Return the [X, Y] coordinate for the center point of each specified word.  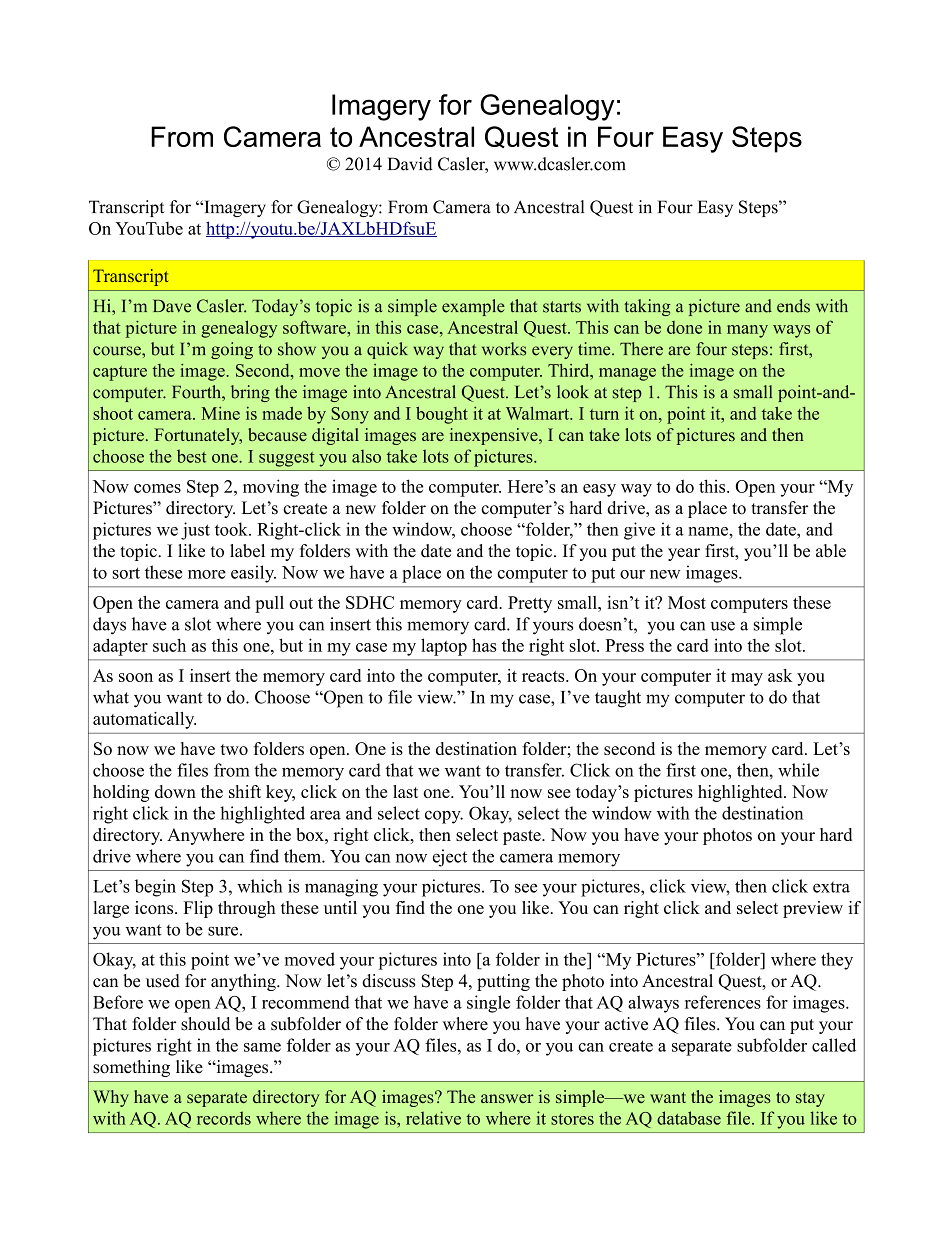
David [410, 164]
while [798, 770]
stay [810, 1099]
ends [793, 306]
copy [444, 817]
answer [507, 1098]
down [175, 791]
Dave [172, 306]
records [224, 1118]
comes [157, 488]
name [709, 531]
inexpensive [495, 436]
